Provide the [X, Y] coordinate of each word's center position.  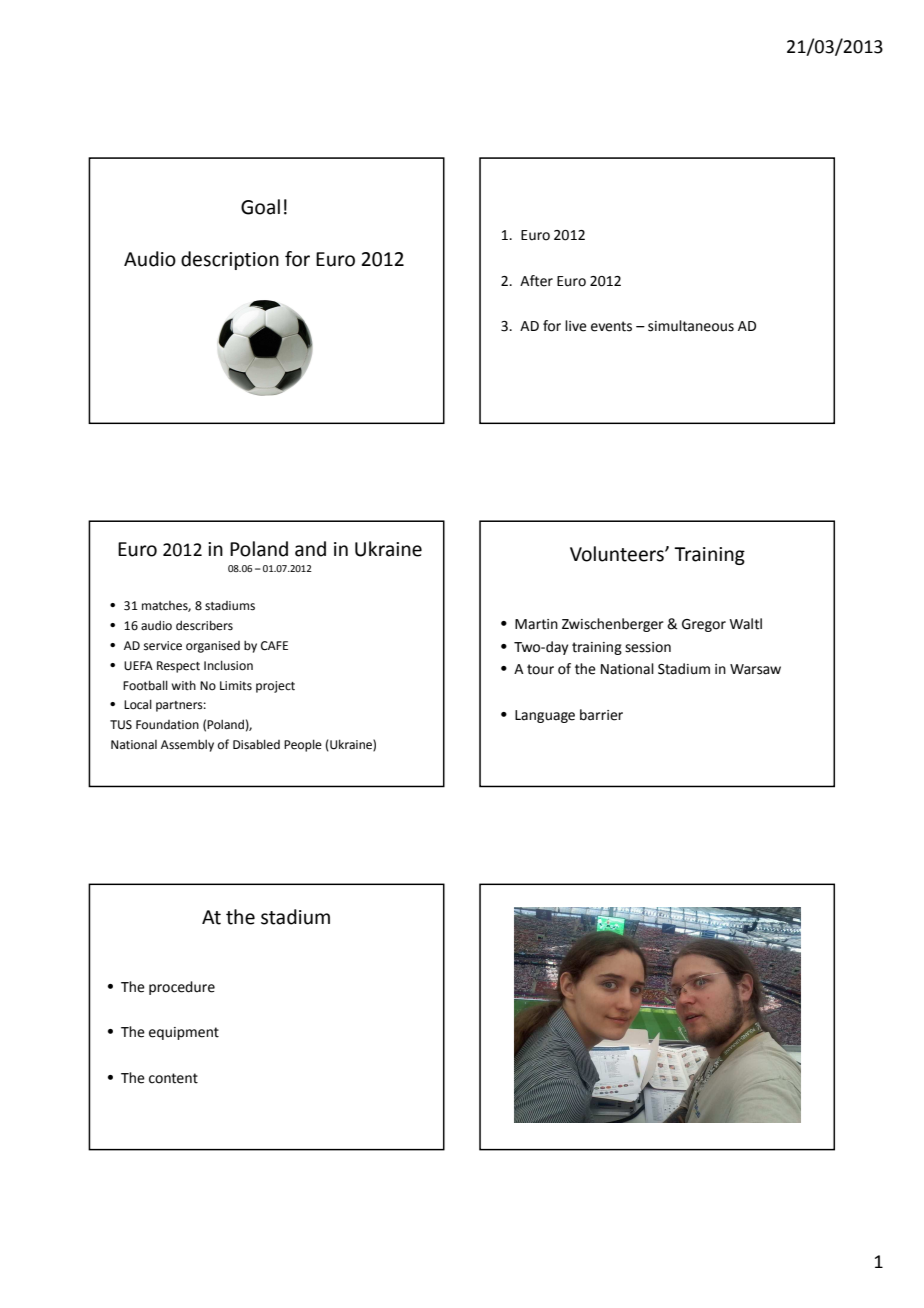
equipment [184, 1033]
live [576, 326]
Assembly [187, 745]
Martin [536, 624]
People [303, 745]
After [536, 281]
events [611, 326]
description [230, 260]
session [648, 647]
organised [213, 647]
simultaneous [691, 326]
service [163, 646]
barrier [601, 715]
